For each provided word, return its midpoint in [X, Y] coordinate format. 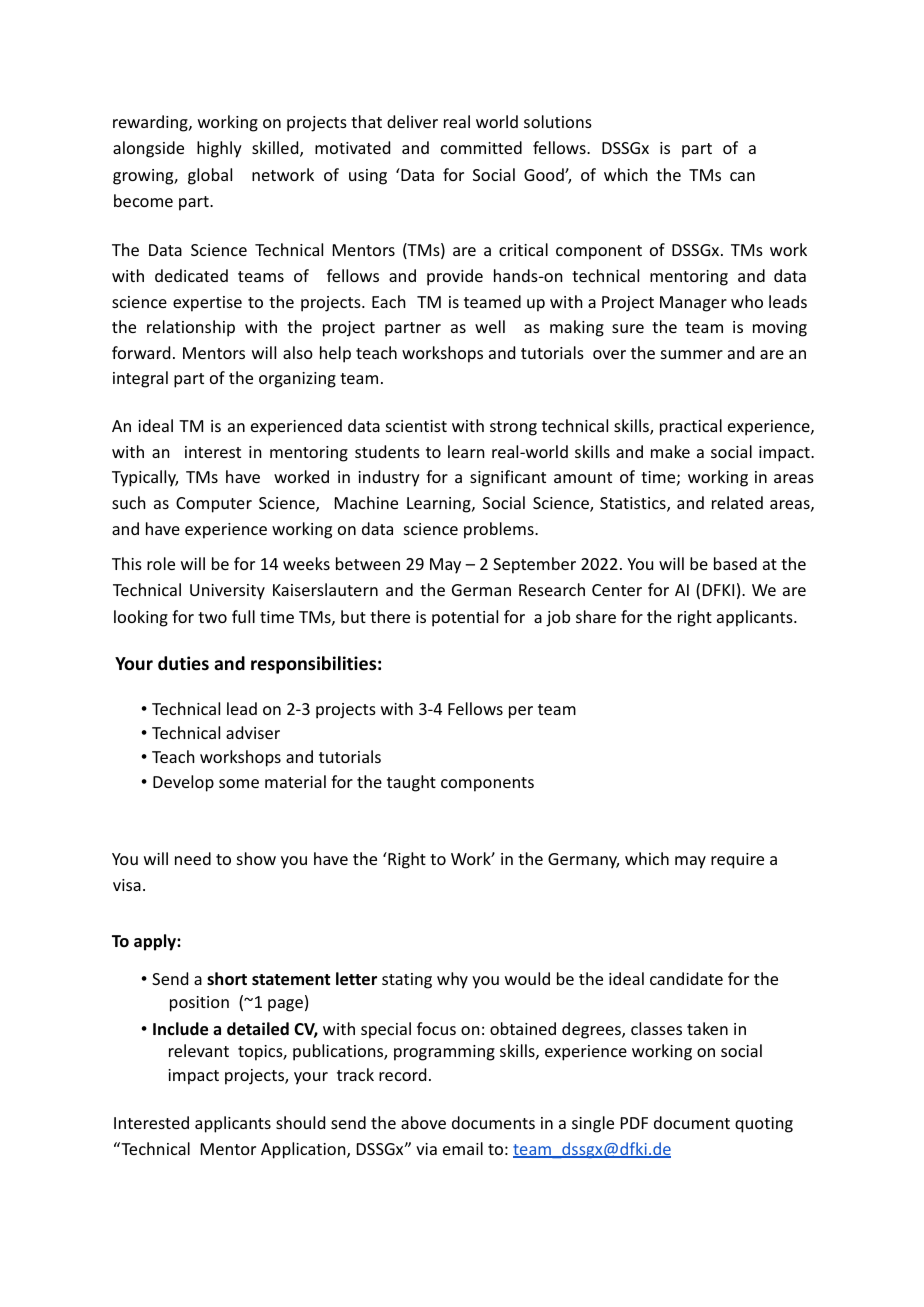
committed [481, 147]
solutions [558, 121]
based [735, 563]
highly [219, 149]
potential [465, 618]
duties [183, 663]
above [423, 1122]
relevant [199, 1050]
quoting [764, 1125]
